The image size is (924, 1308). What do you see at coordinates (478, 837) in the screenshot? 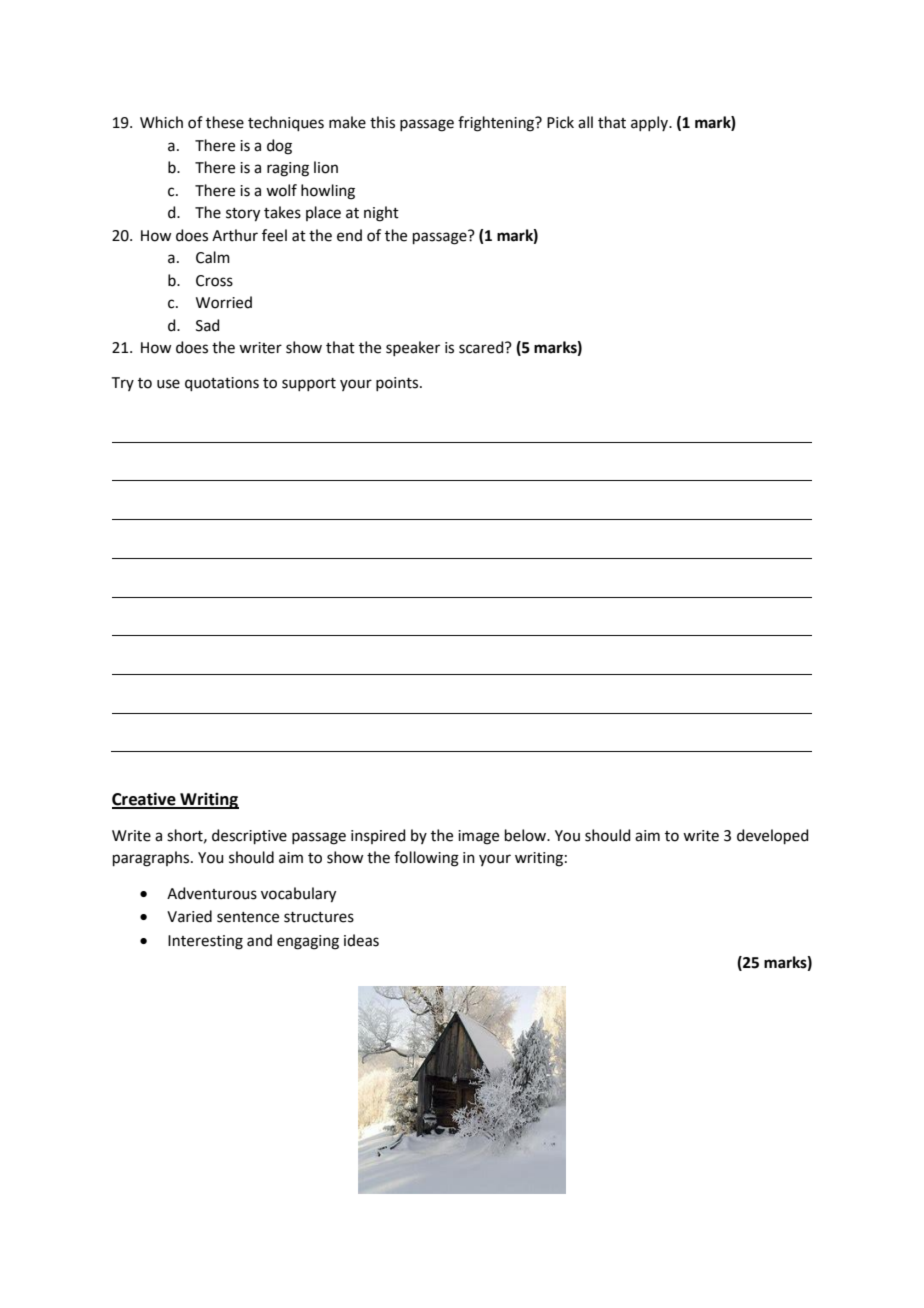
I see `image` at bounding box center [478, 837].
